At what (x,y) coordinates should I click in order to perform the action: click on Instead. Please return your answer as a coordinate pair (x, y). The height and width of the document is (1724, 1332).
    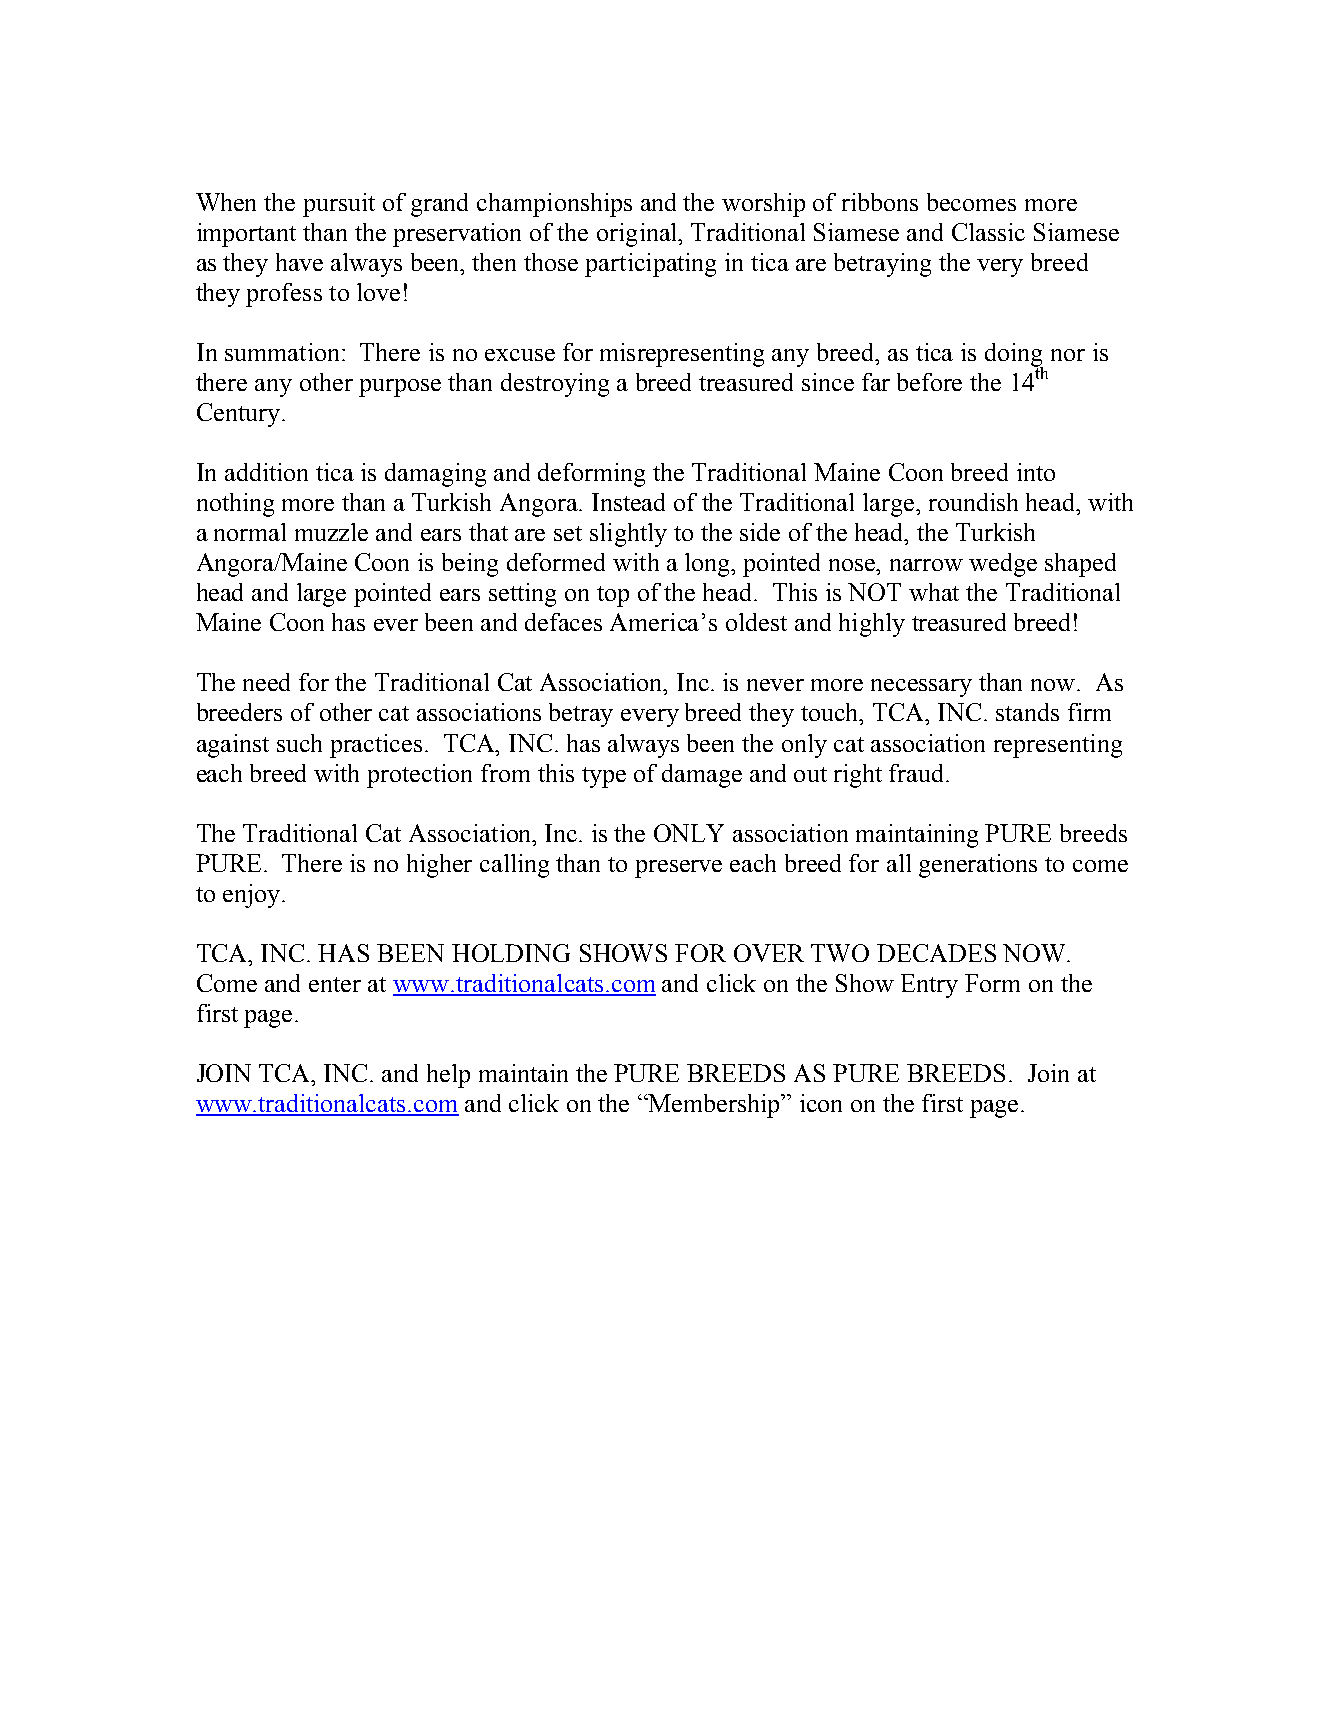
    Looking at the image, I should click on (628, 502).
